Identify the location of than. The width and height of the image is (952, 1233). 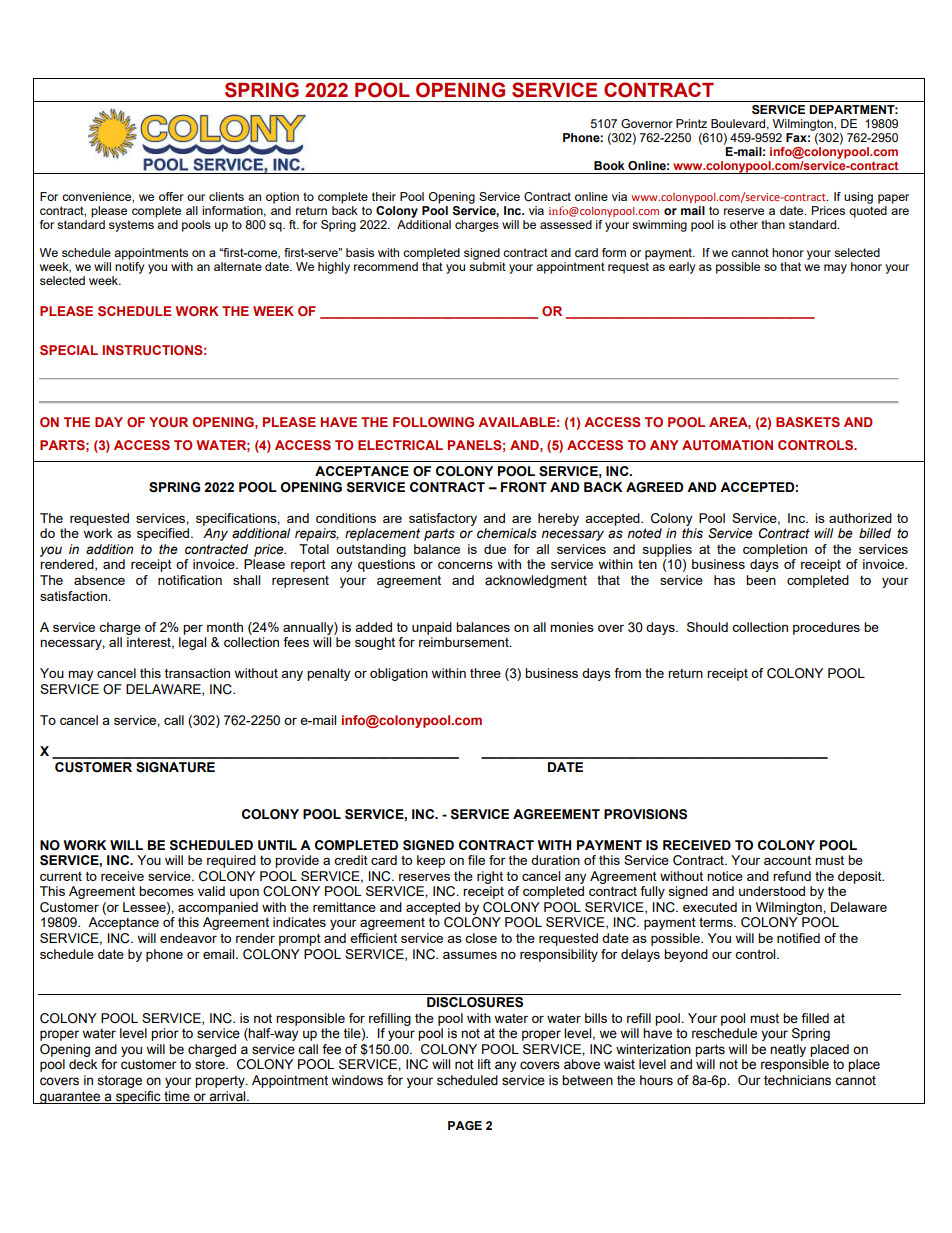
(773, 224).
